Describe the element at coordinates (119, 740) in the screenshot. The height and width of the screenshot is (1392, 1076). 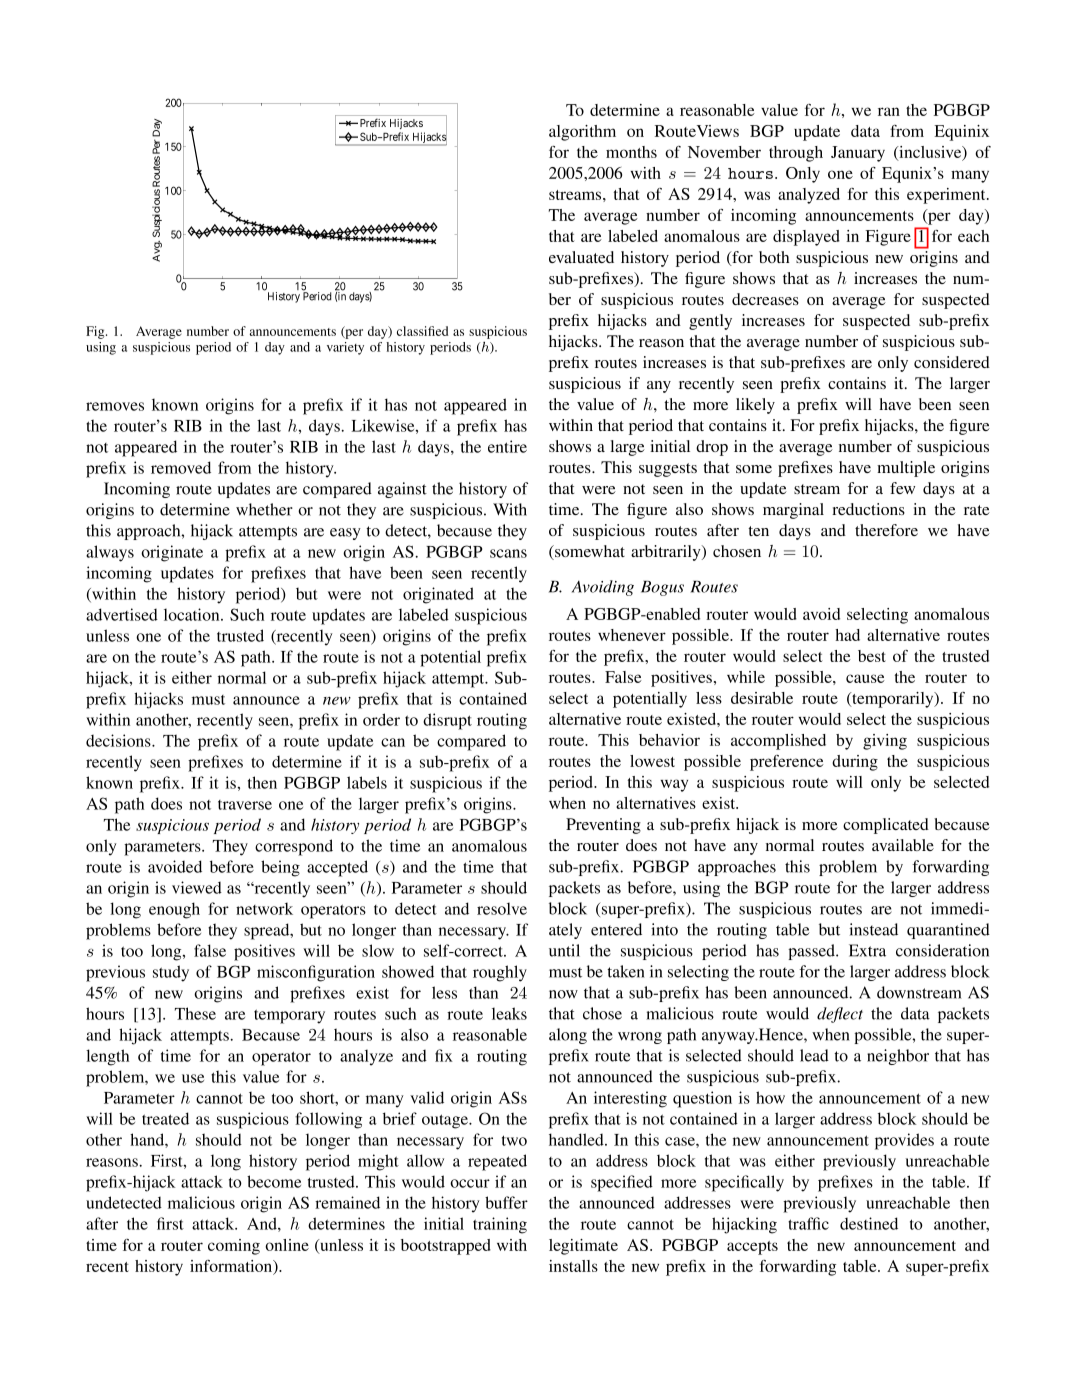
I see `decisions` at that location.
